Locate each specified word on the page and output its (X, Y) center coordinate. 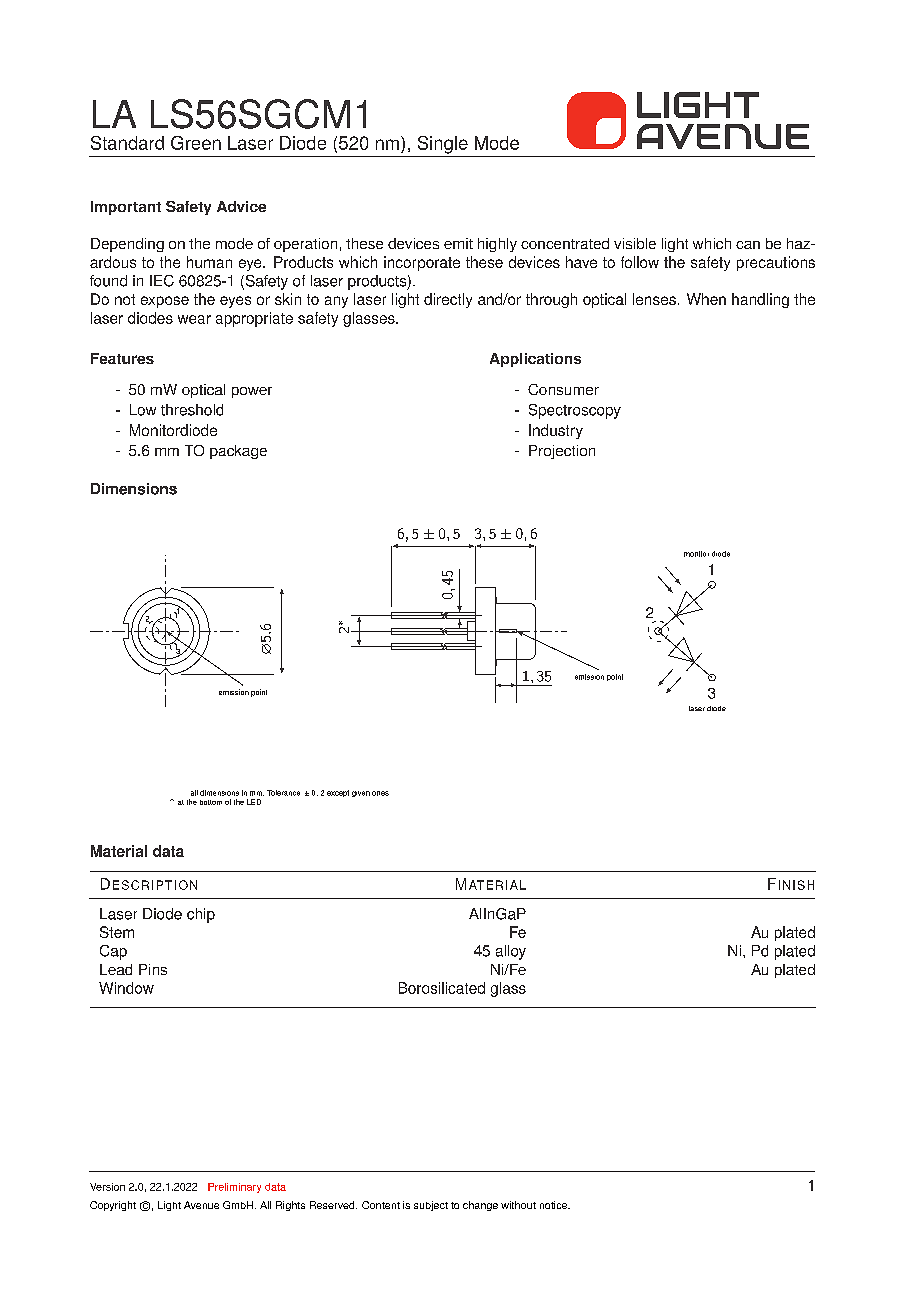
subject (431, 1206)
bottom (211, 802)
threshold (192, 410)
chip (201, 915)
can (748, 245)
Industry (556, 431)
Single (443, 145)
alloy (511, 952)
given (361, 794)
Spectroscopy (575, 411)
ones (380, 793)
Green (196, 143)
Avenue (201, 1205)
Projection (562, 452)
